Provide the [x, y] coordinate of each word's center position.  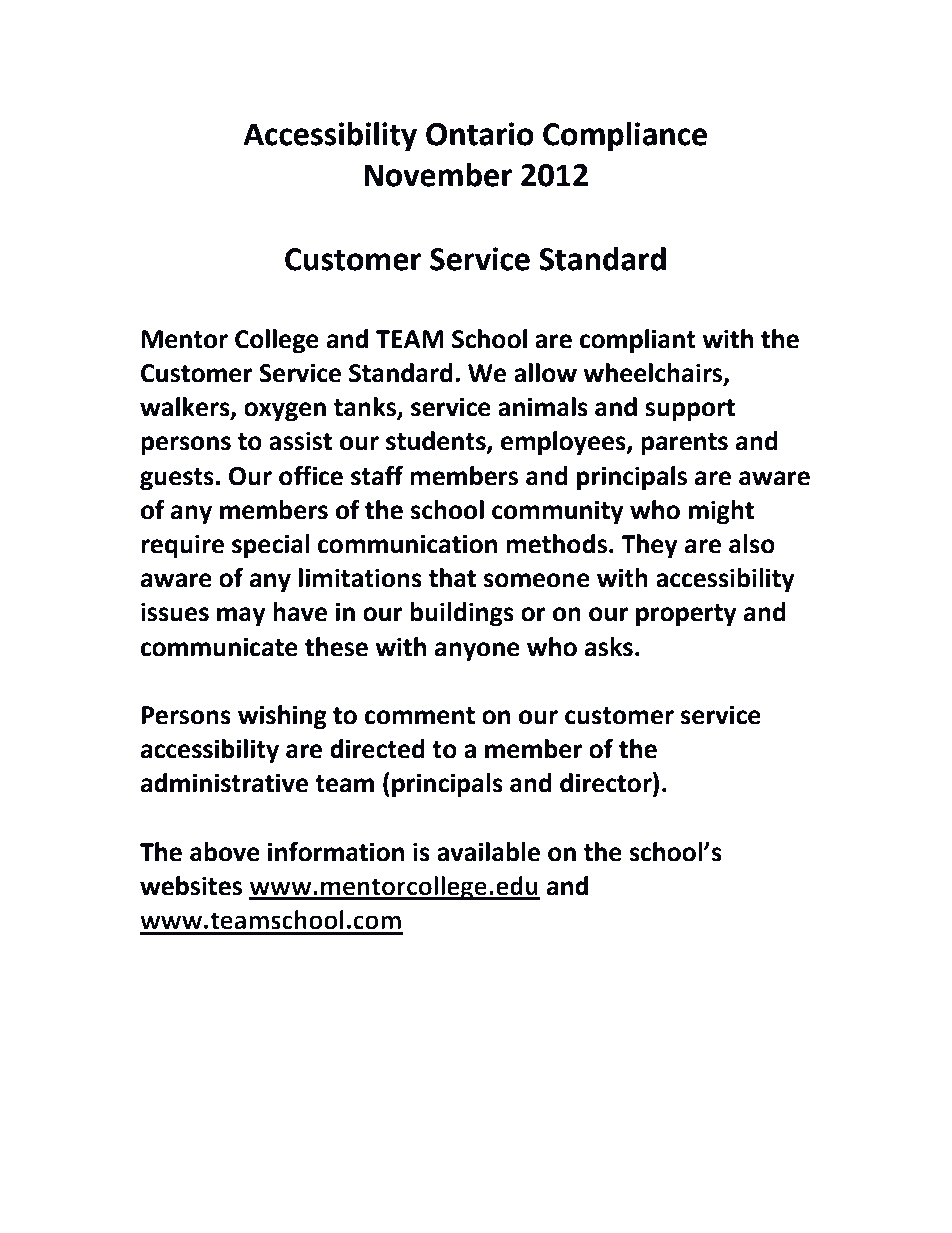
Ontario [480, 134]
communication [407, 544]
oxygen [285, 412]
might [721, 512]
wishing [282, 717]
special [271, 546]
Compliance [625, 137]
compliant [638, 341]
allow [545, 373]
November [438, 175]
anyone [477, 652]
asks [609, 647]
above [225, 852]
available [488, 852]
